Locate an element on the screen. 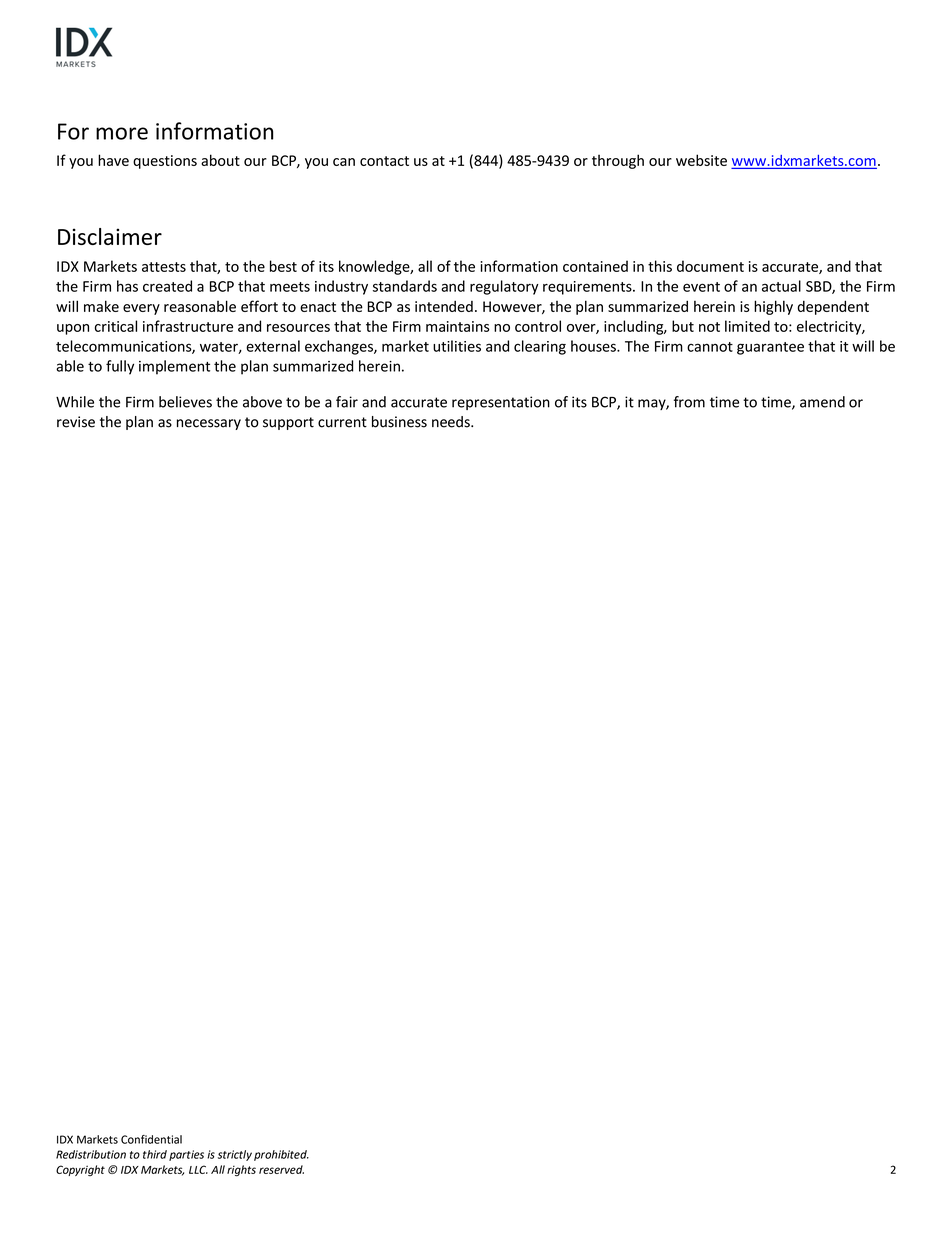 This screenshot has height=1233, width=952. reserved is located at coordinates (281, 1169).
